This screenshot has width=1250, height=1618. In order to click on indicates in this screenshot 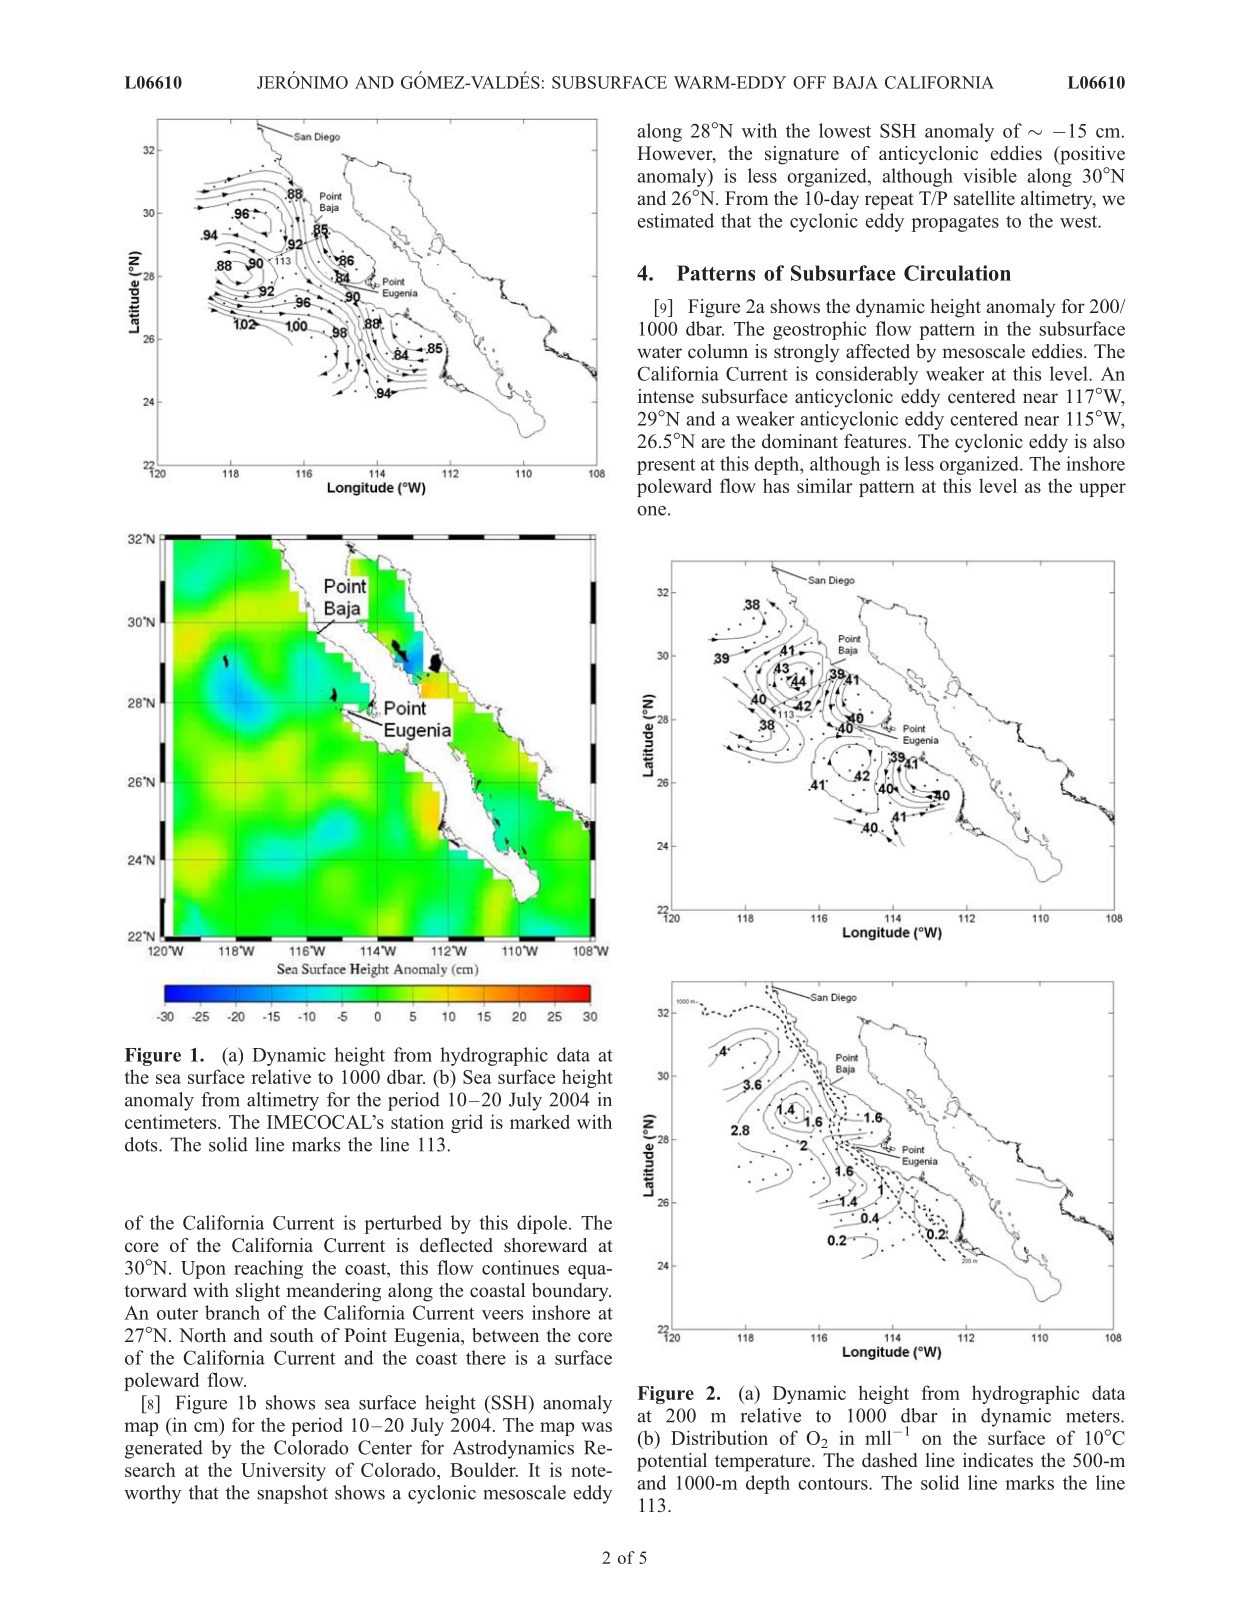, I will do `click(998, 1460)`.
